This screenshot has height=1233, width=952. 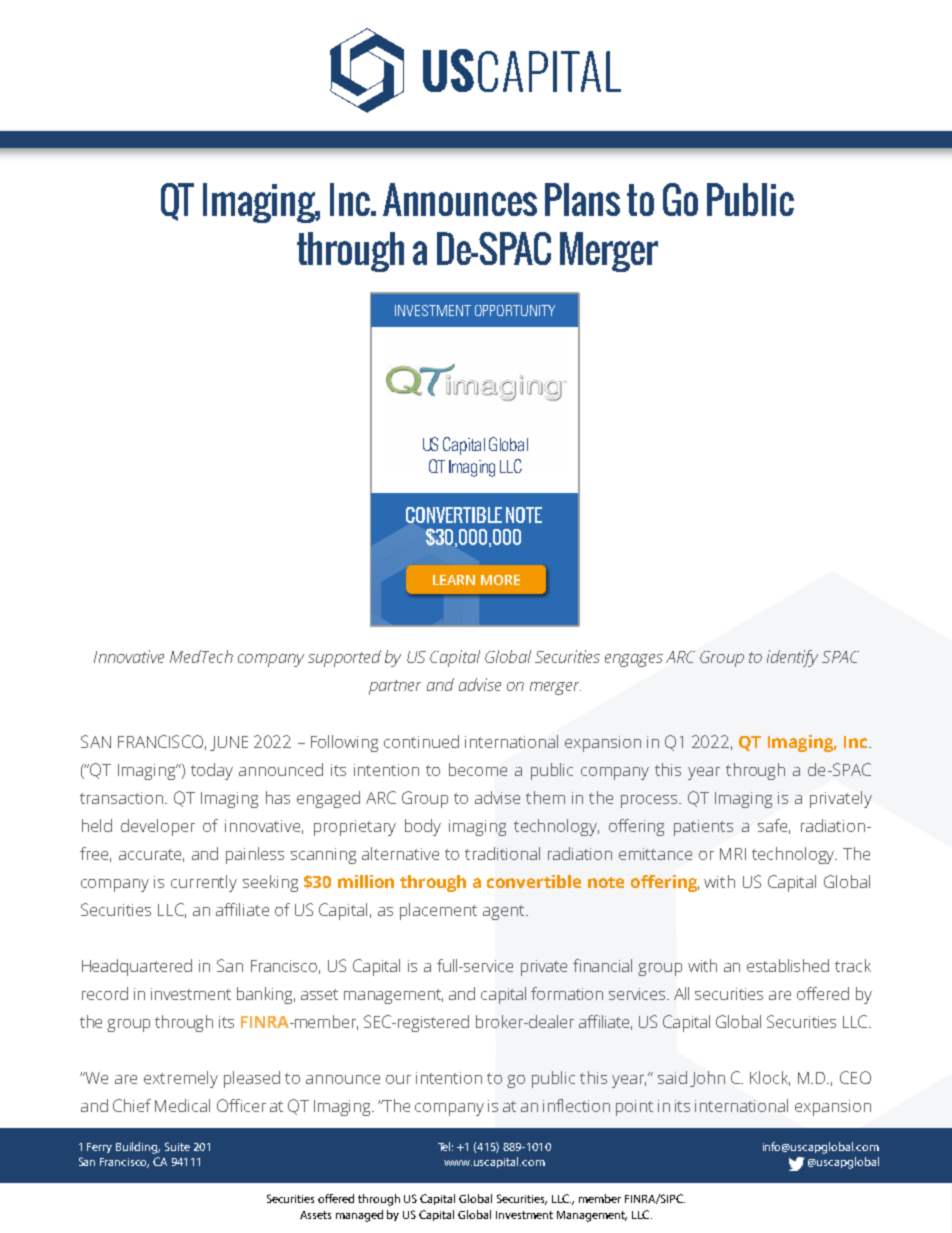 What do you see at coordinates (229, 743) in the screenshot?
I see `JUNE` at bounding box center [229, 743].
